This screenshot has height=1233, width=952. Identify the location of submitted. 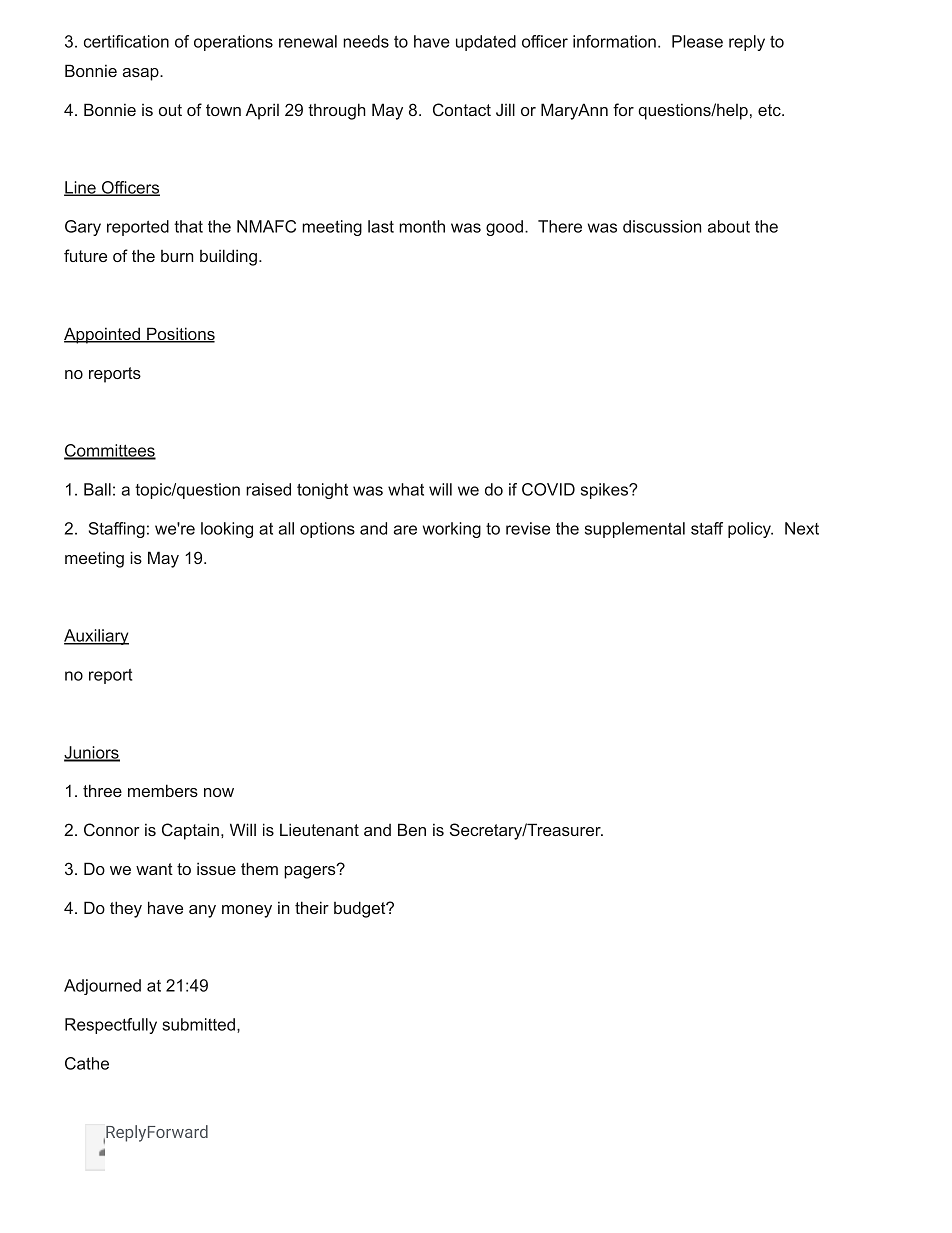
(198, 1024).
